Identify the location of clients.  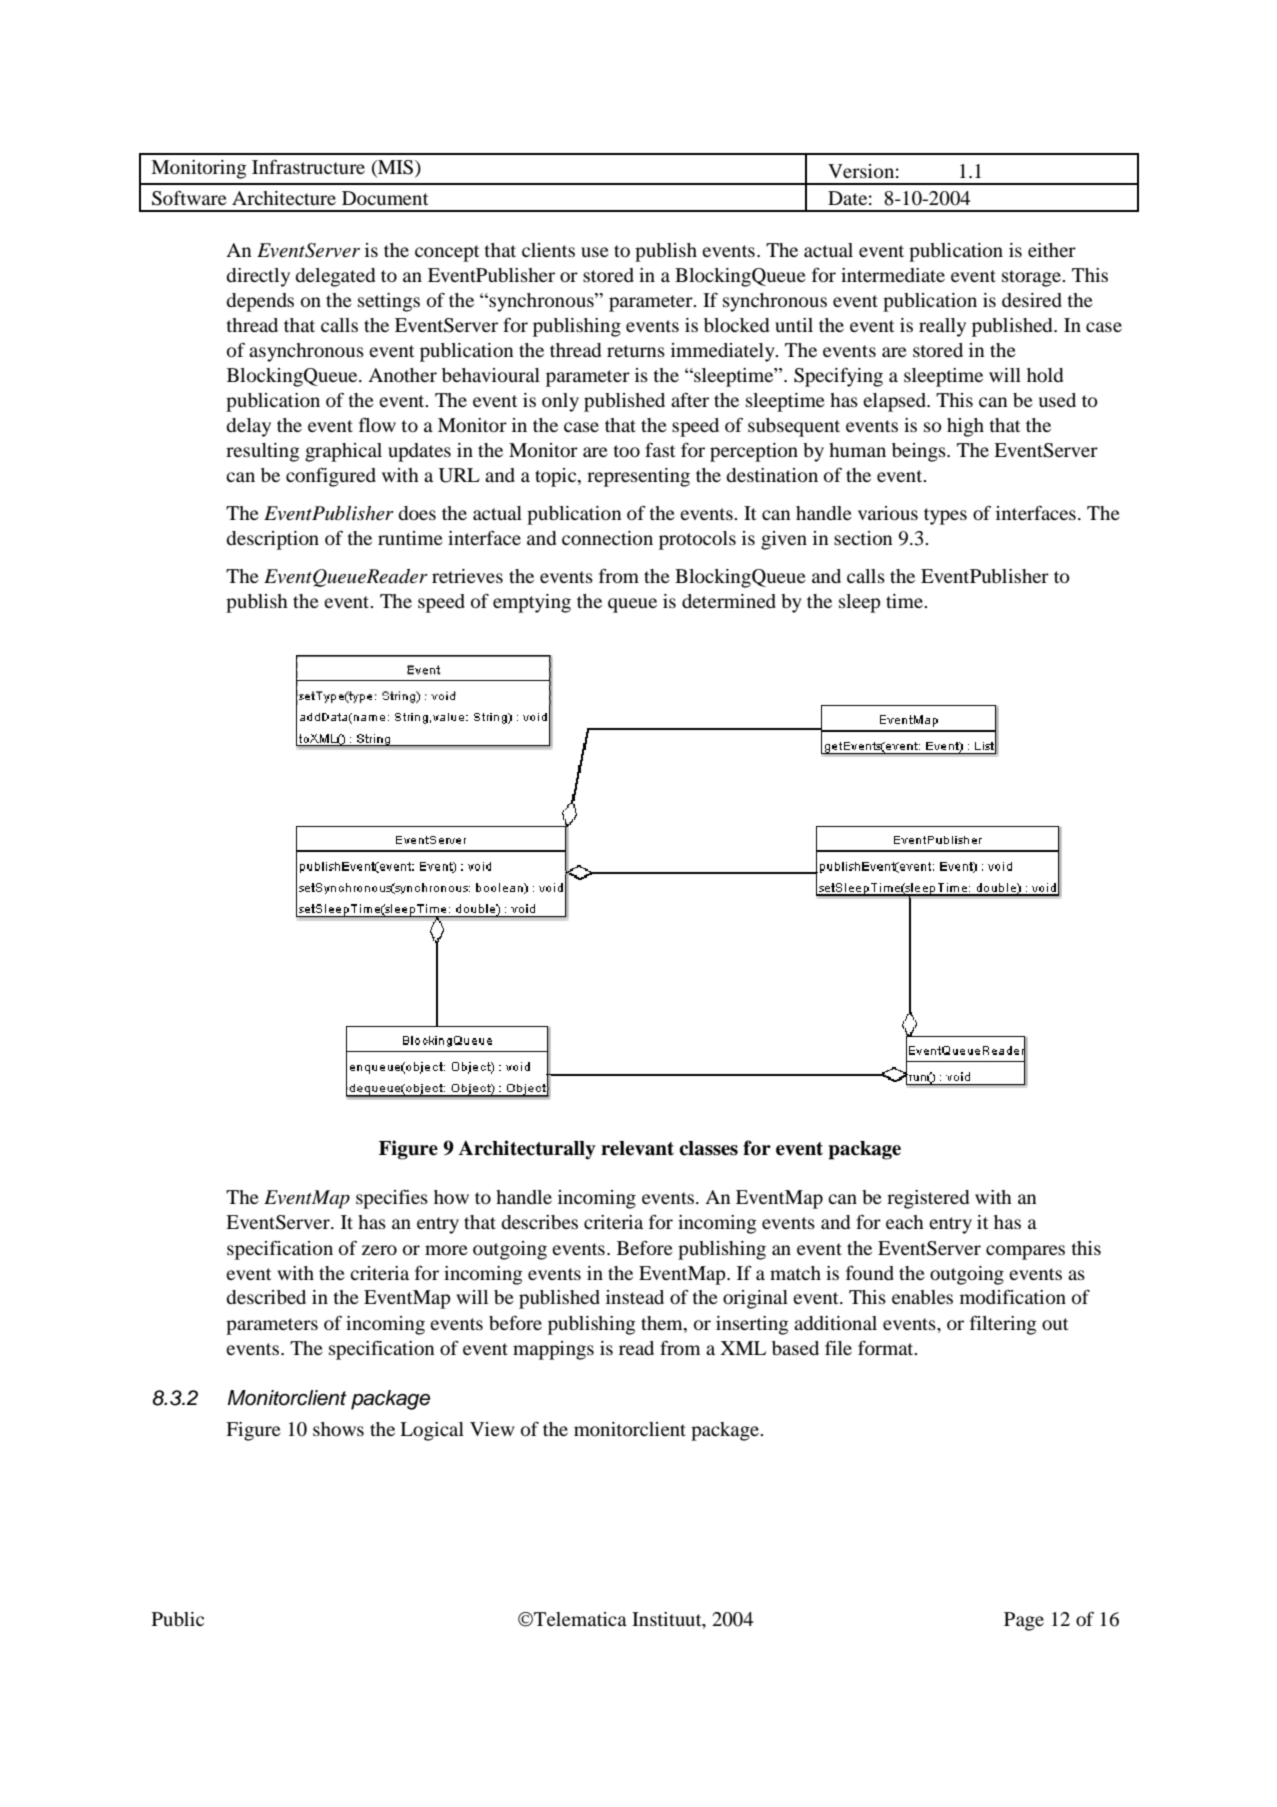
(548, 250).
